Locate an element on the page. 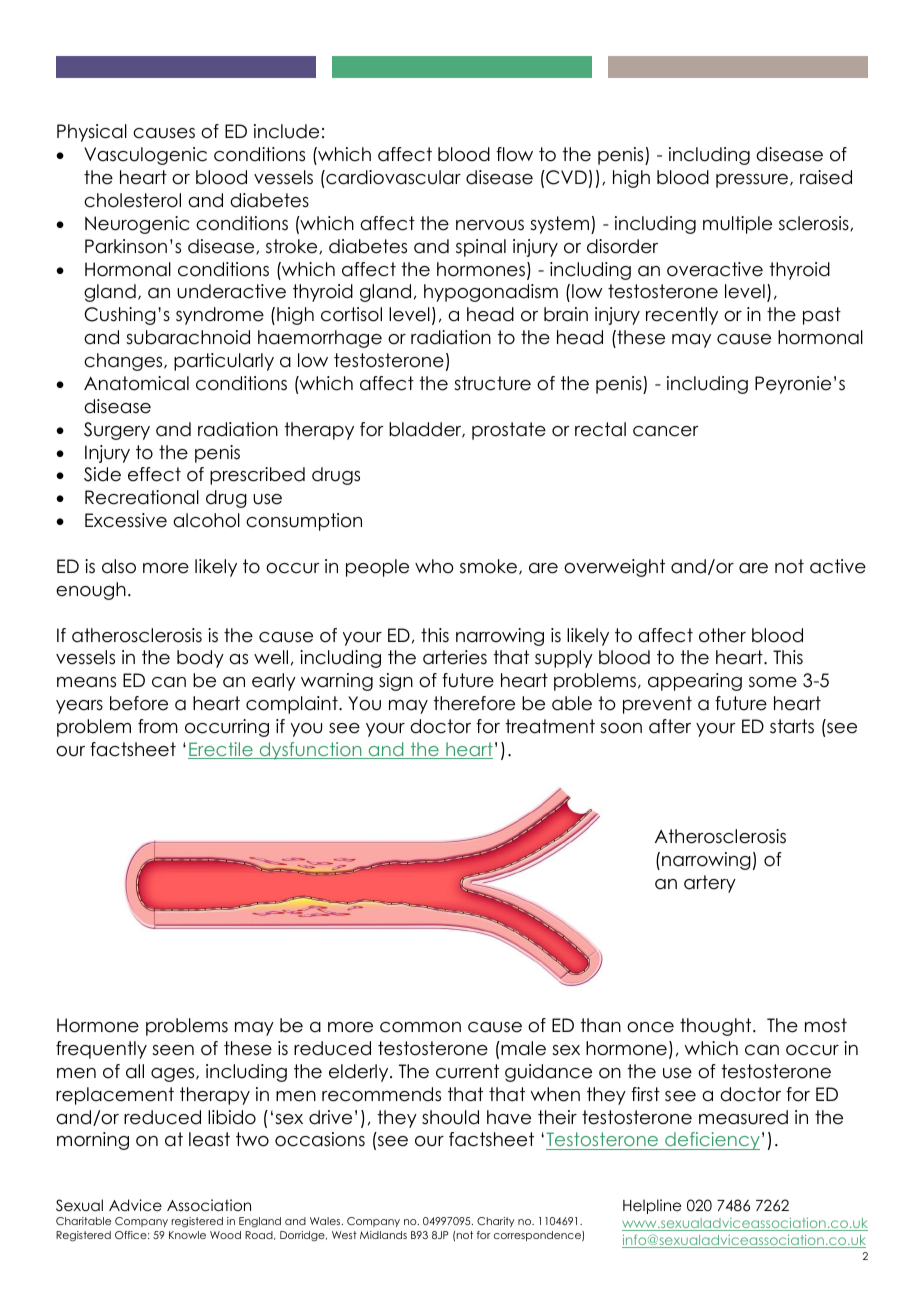 This page has width=924, height=1307. cholesterol is located at coordinates (132, 200).
